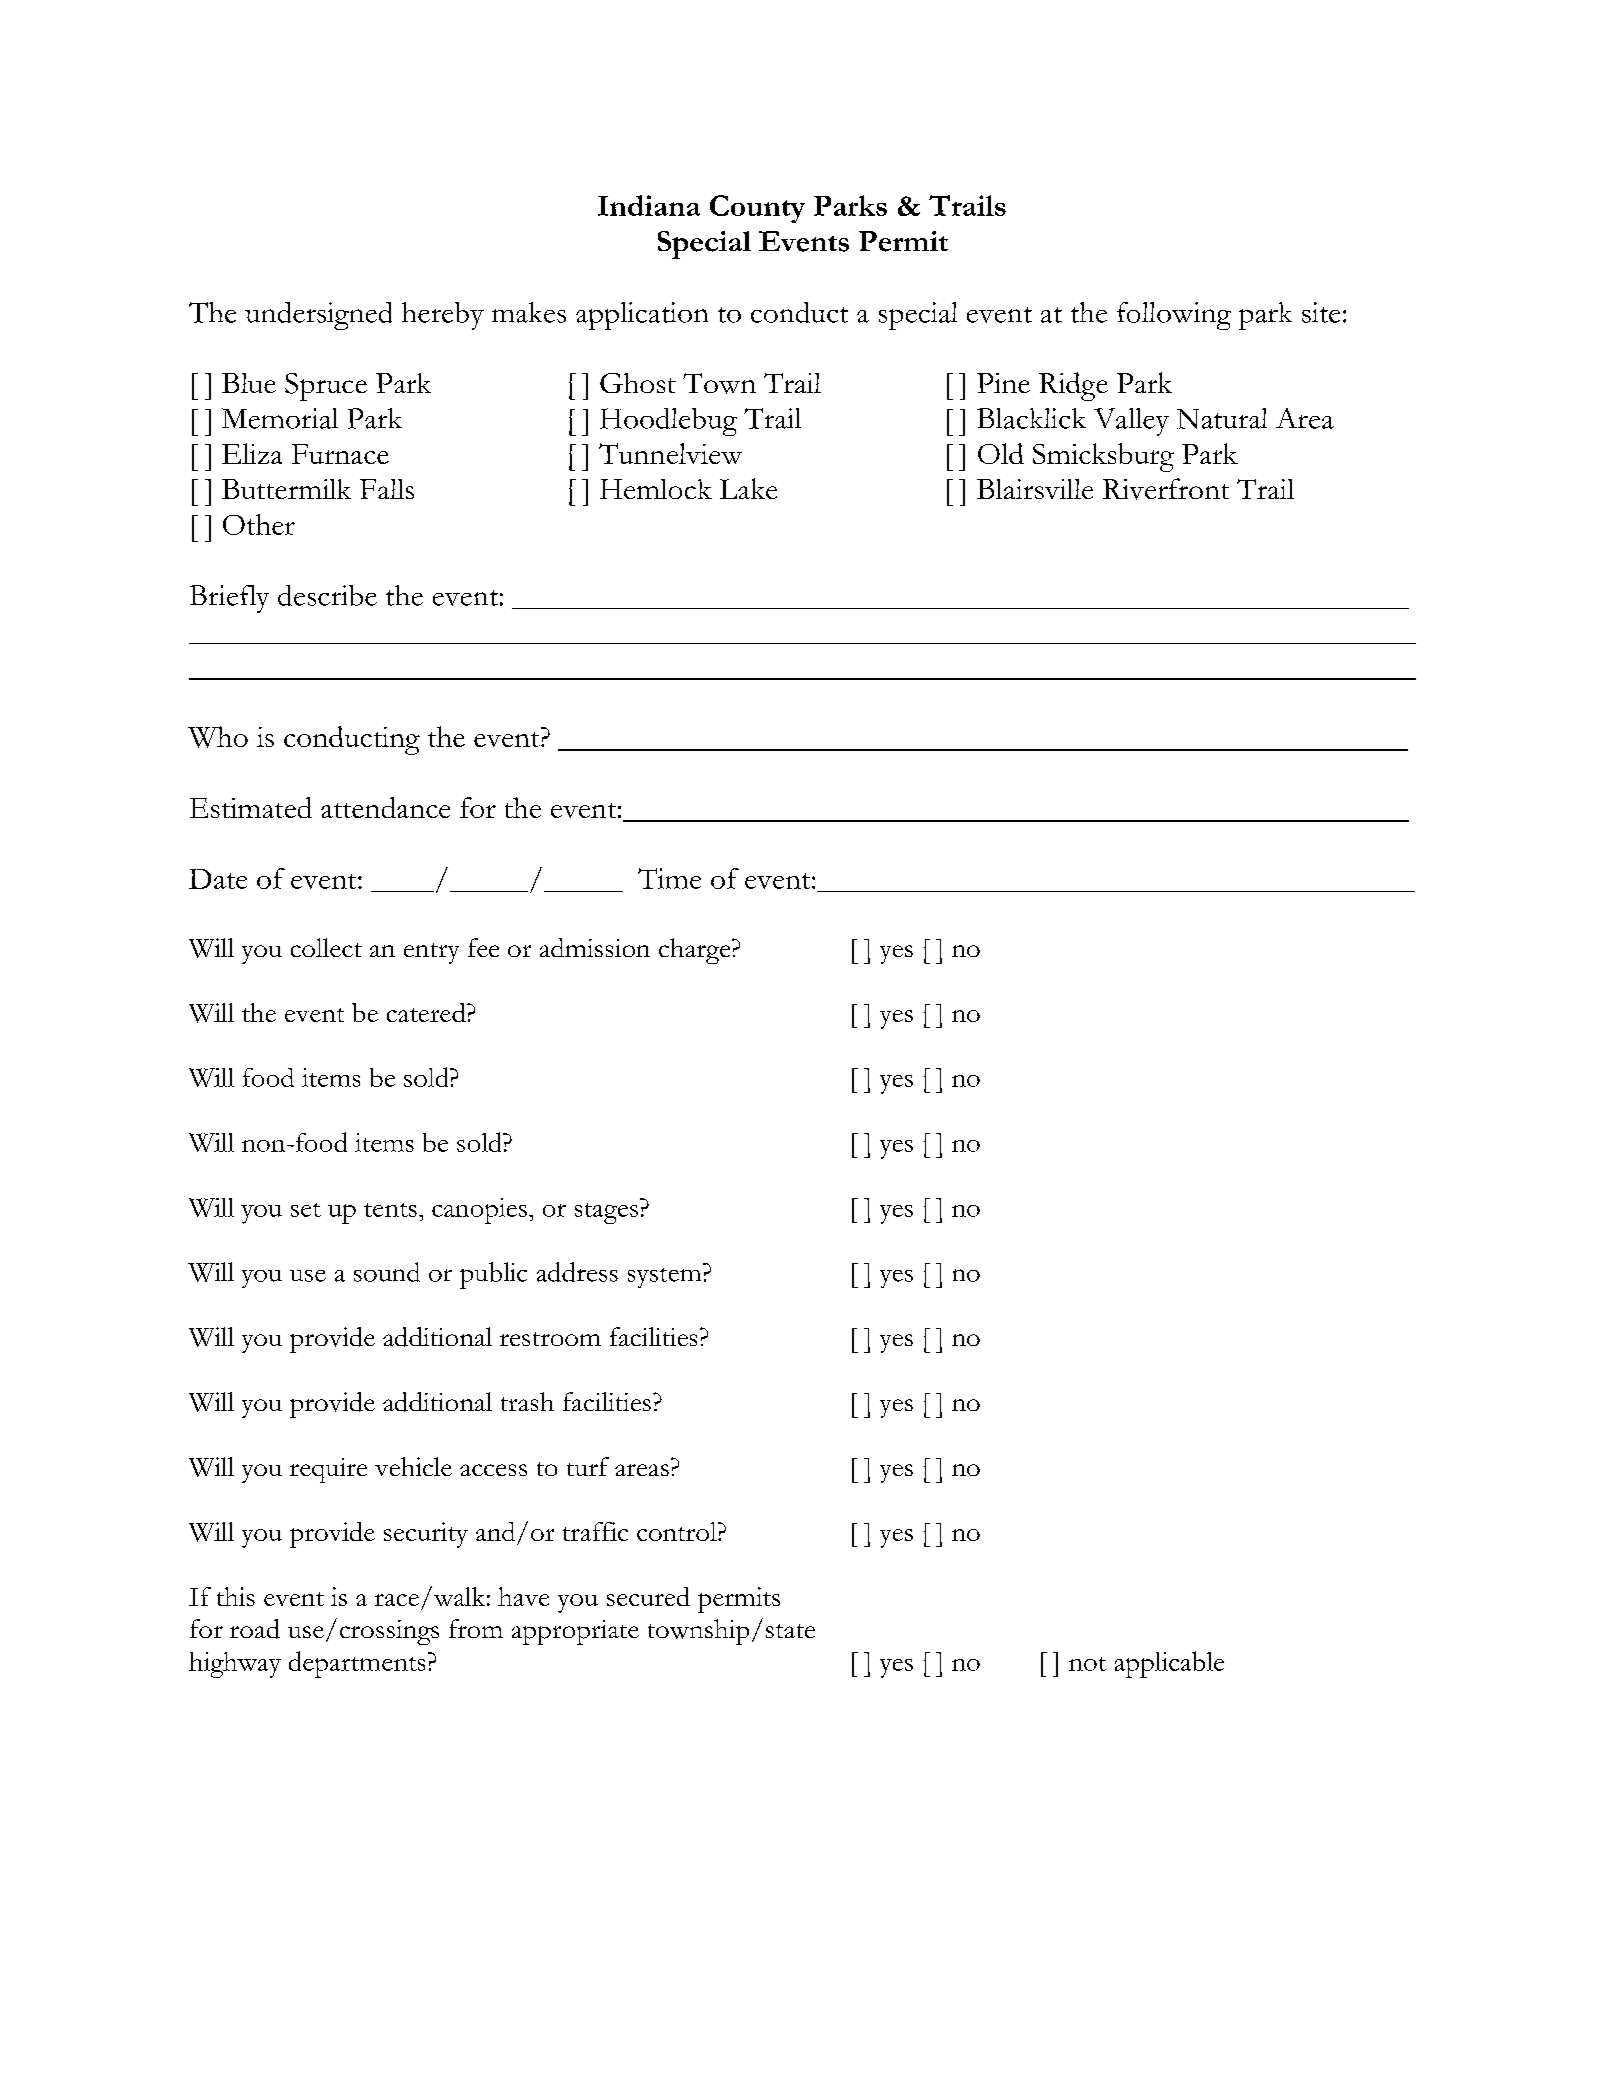  What do you see at coordinates (1174, 316) in the screenshot?
I see `following` at bounding box center [1174, 316].
